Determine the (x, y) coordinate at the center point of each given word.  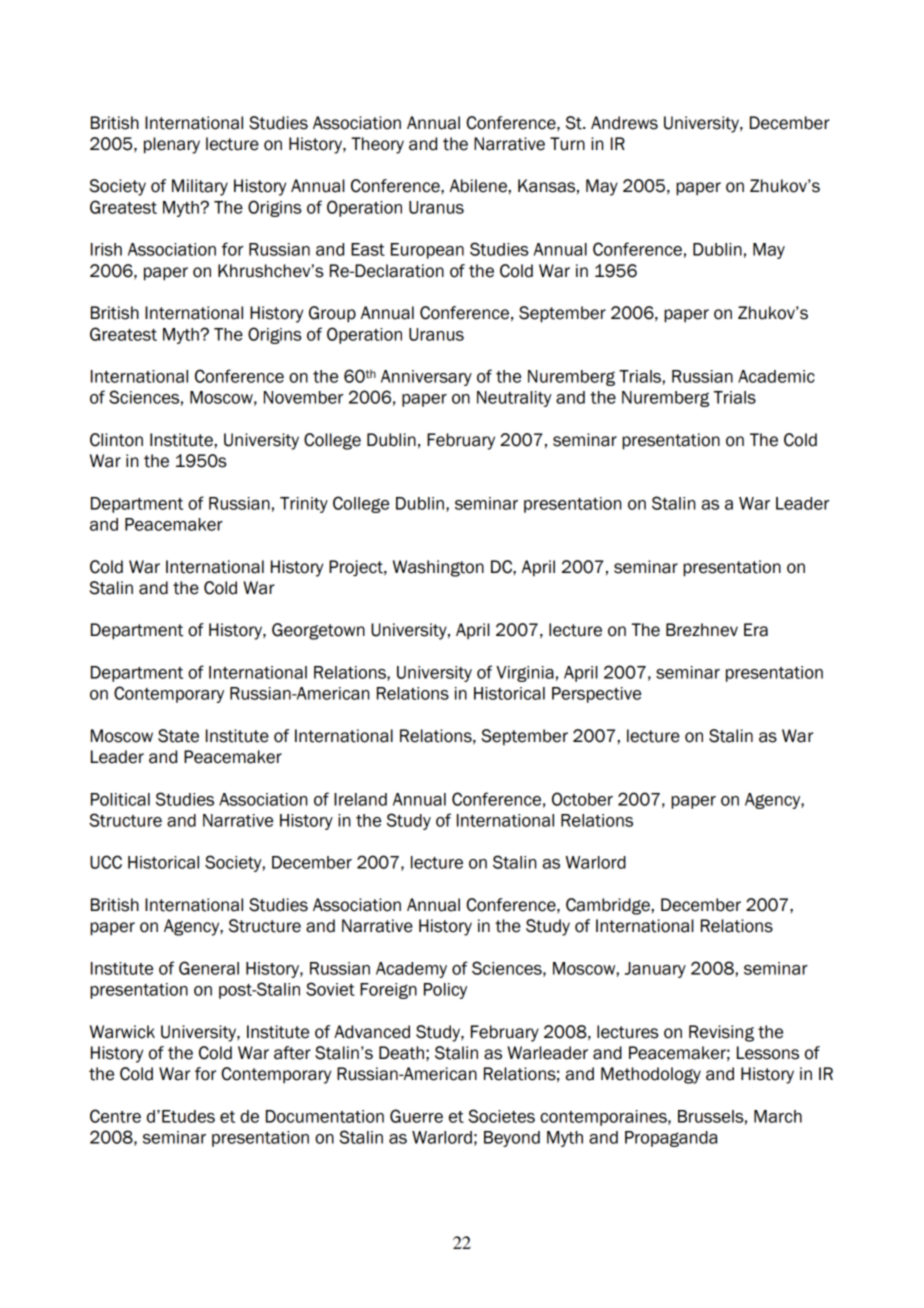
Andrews (624, 123)
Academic (776, 376)
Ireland (360, 799)
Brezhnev (702, 630)
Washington (438, 568)
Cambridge (608, 906)
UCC (106, 862)
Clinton (116, 440)
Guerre (416, 1116)
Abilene (478, 186)
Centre (115, 1116)
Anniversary (426, 378)
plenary (172, 145)
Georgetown (318, 631)
